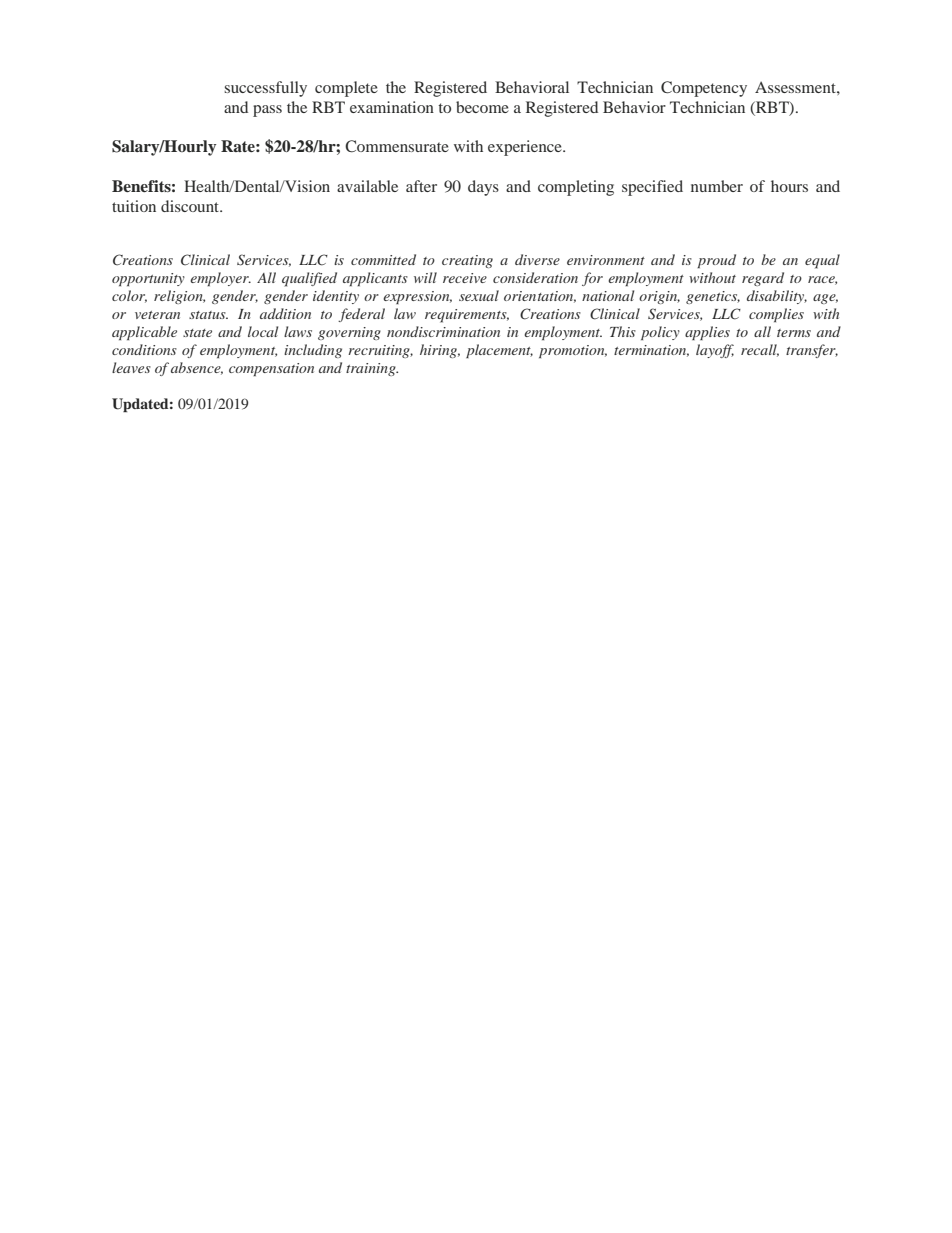  I want to click on receive, so click(465, 278).
